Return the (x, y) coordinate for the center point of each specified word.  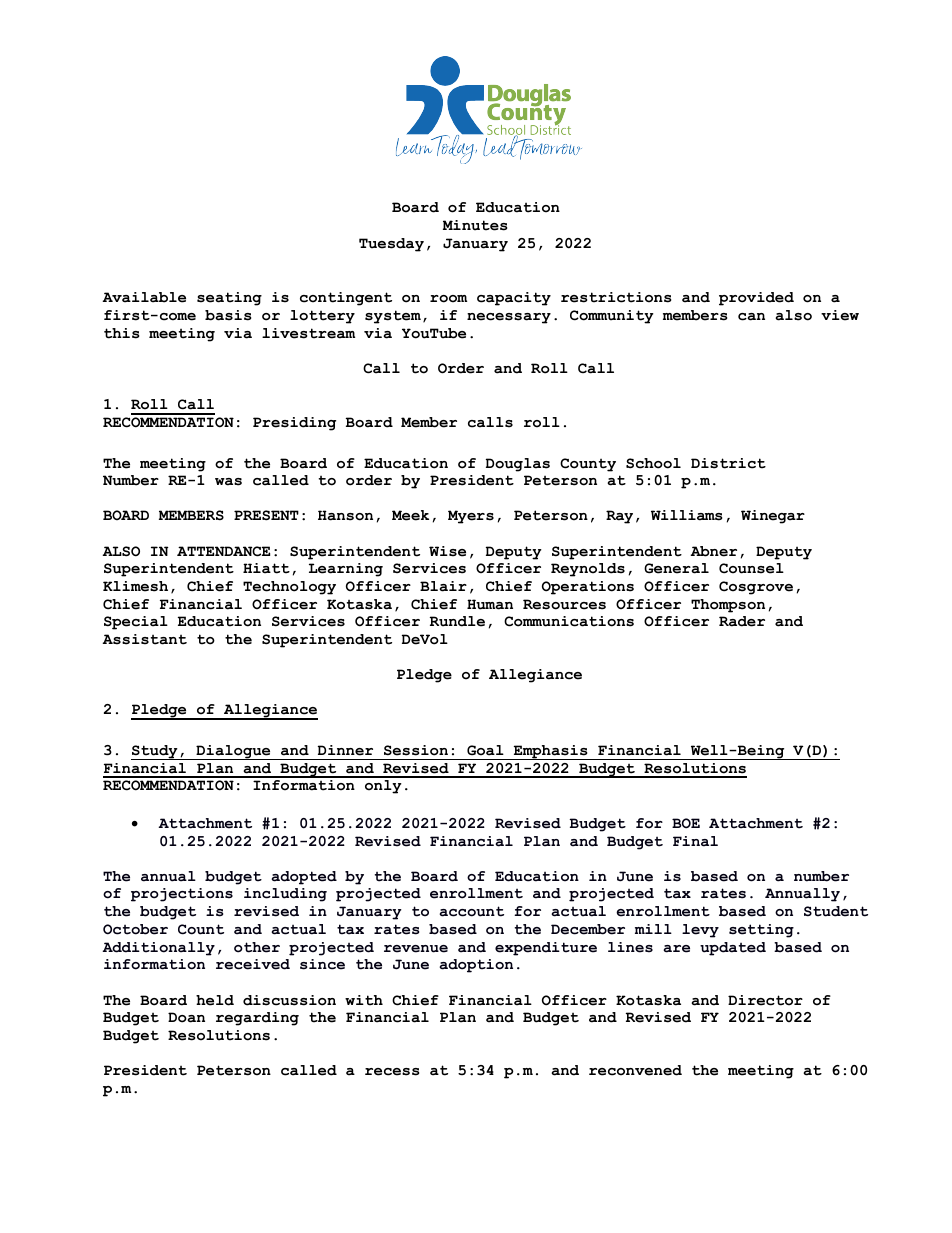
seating (229, 299)
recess (392, 1072)
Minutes (475, 225)
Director (765, 1000)
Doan (186, 1017)
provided (756, 299)
